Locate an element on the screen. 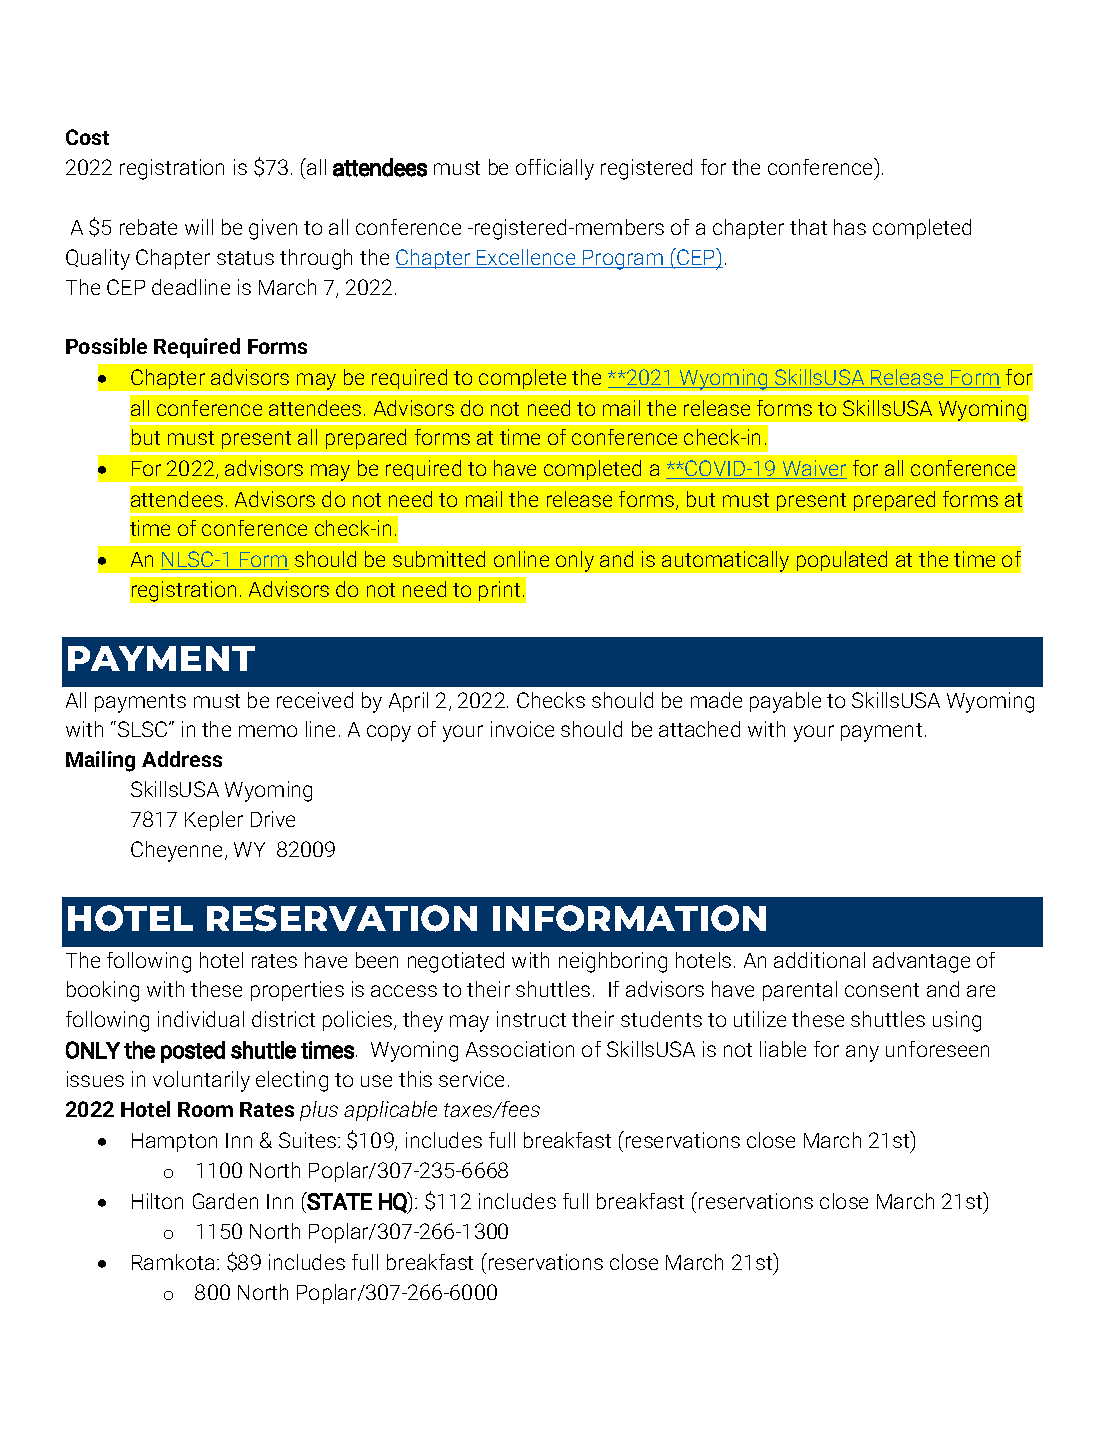  will is located at coordinates (199, 227).
